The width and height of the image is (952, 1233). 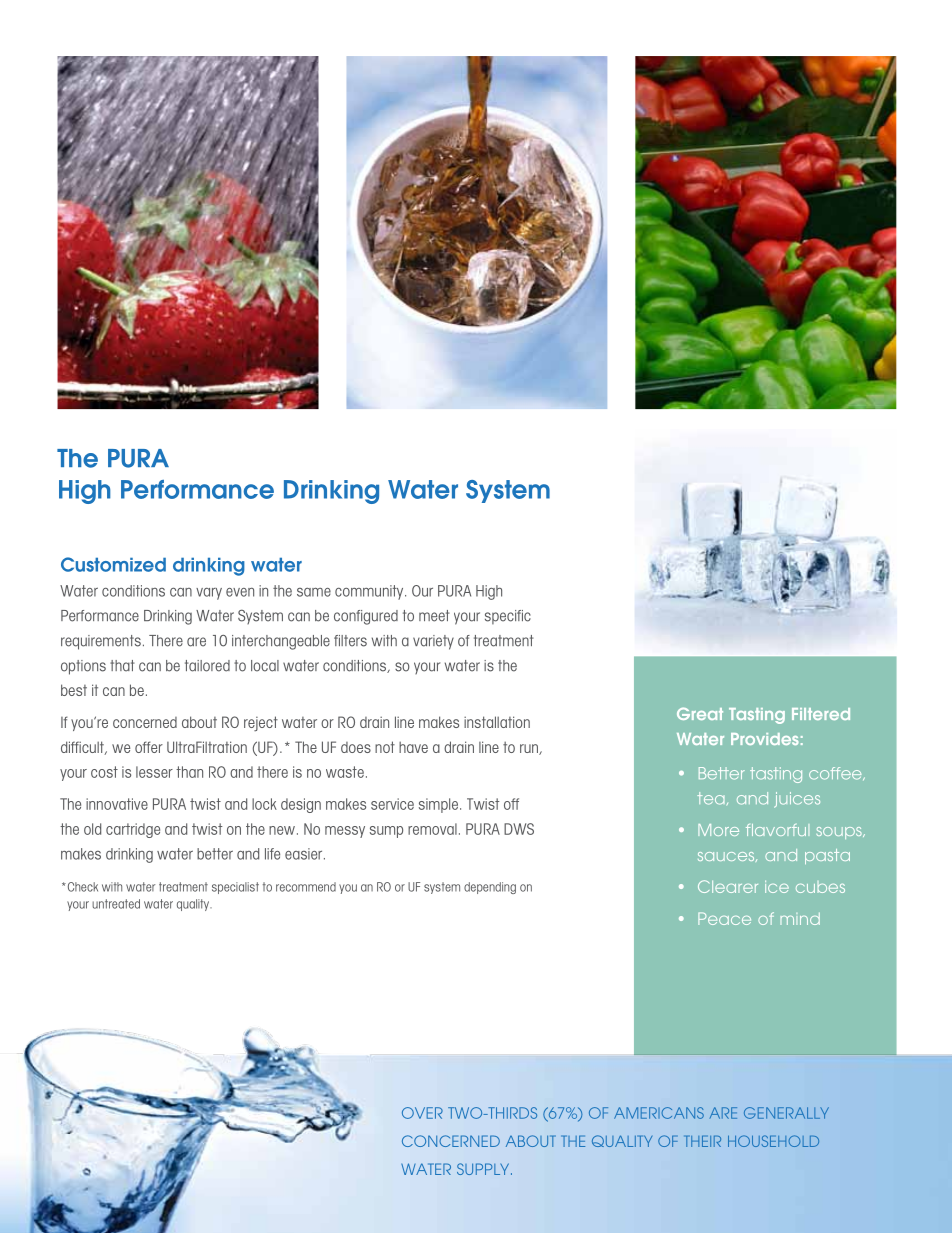 I want to click on supply, so click(x=484, y=1169).
